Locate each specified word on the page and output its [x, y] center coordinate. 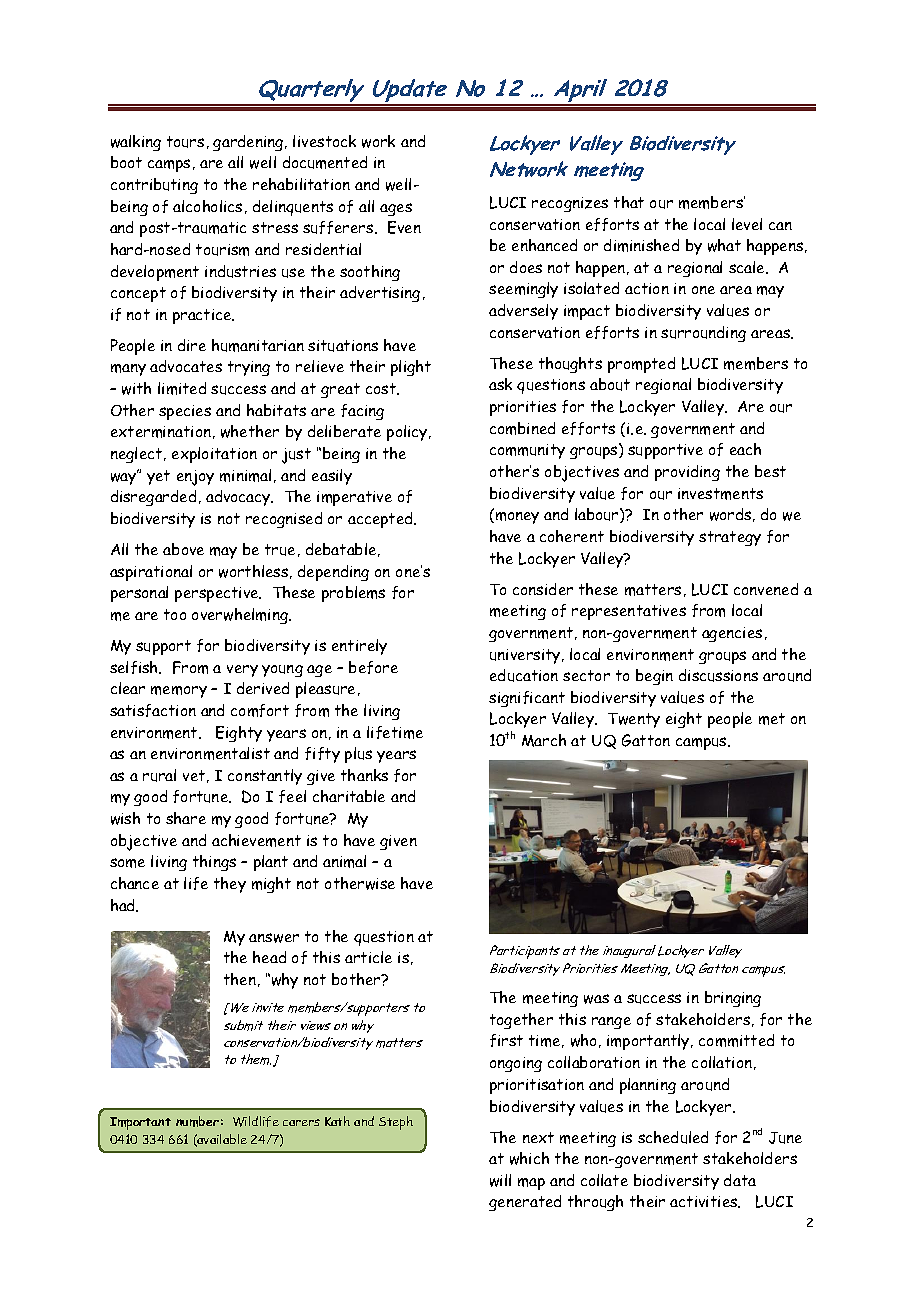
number [197, 1121]
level [747, 224]
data [740, 1180]
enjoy [195, 478]
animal [344, 861]
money [517, 518]
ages [396, 209]
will [500, 1180]
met [772, 719]
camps [169, 165]
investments [720, 494]
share [186, 818]
